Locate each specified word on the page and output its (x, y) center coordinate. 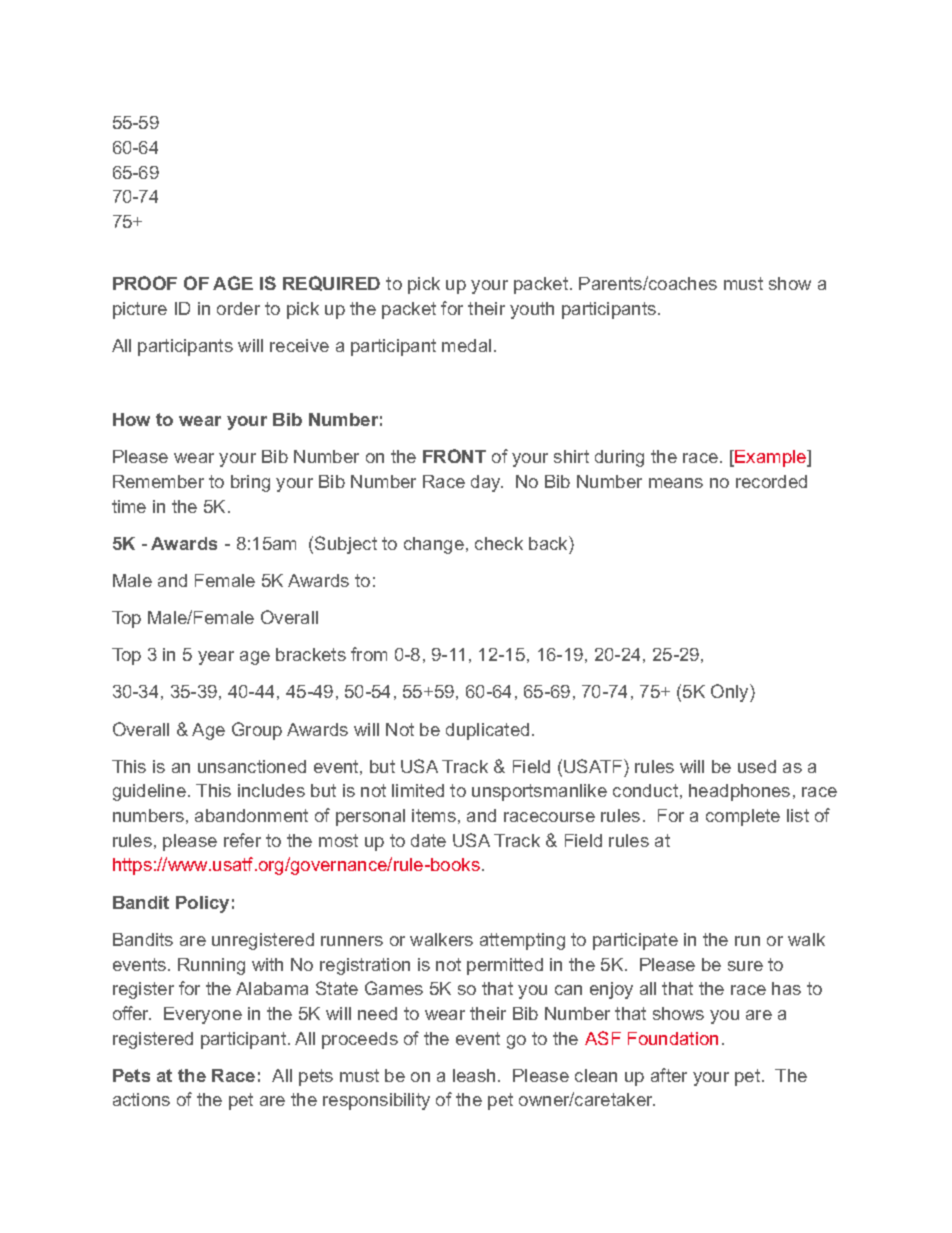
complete (743, 817)
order (238, 308)
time (129, 506)
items (434, 815)
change (434, 545)
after (669, 1075)
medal (466, 345)
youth (532, 310)
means (676, 483)
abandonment (251, 815)
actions (141, 1099)
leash (474, 1075)
